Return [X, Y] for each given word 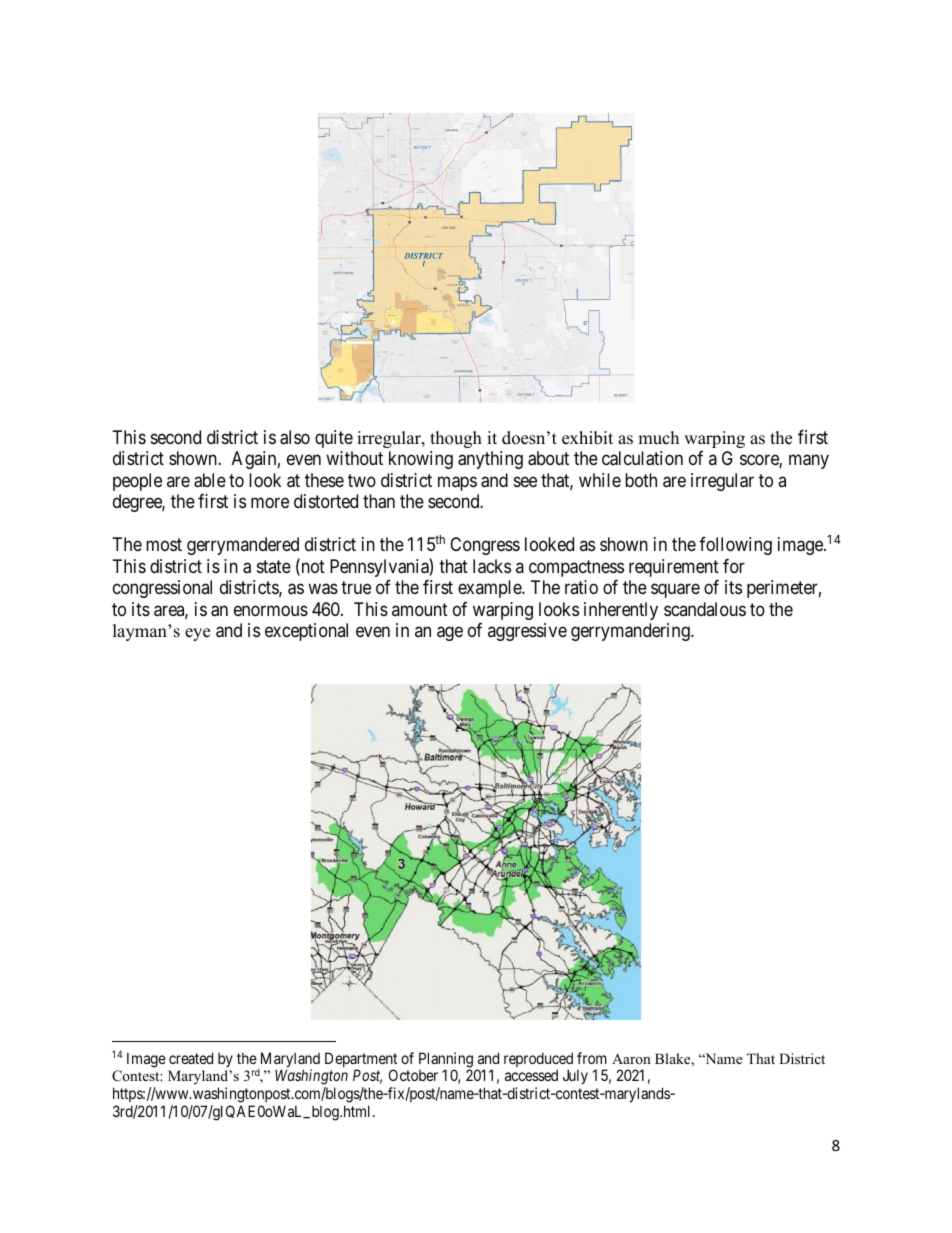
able [210, 480]
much [658, 438]
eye [197, 634]
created [191, 1058]
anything [490, 460]
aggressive [527, 632]
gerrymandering [631, 632]
